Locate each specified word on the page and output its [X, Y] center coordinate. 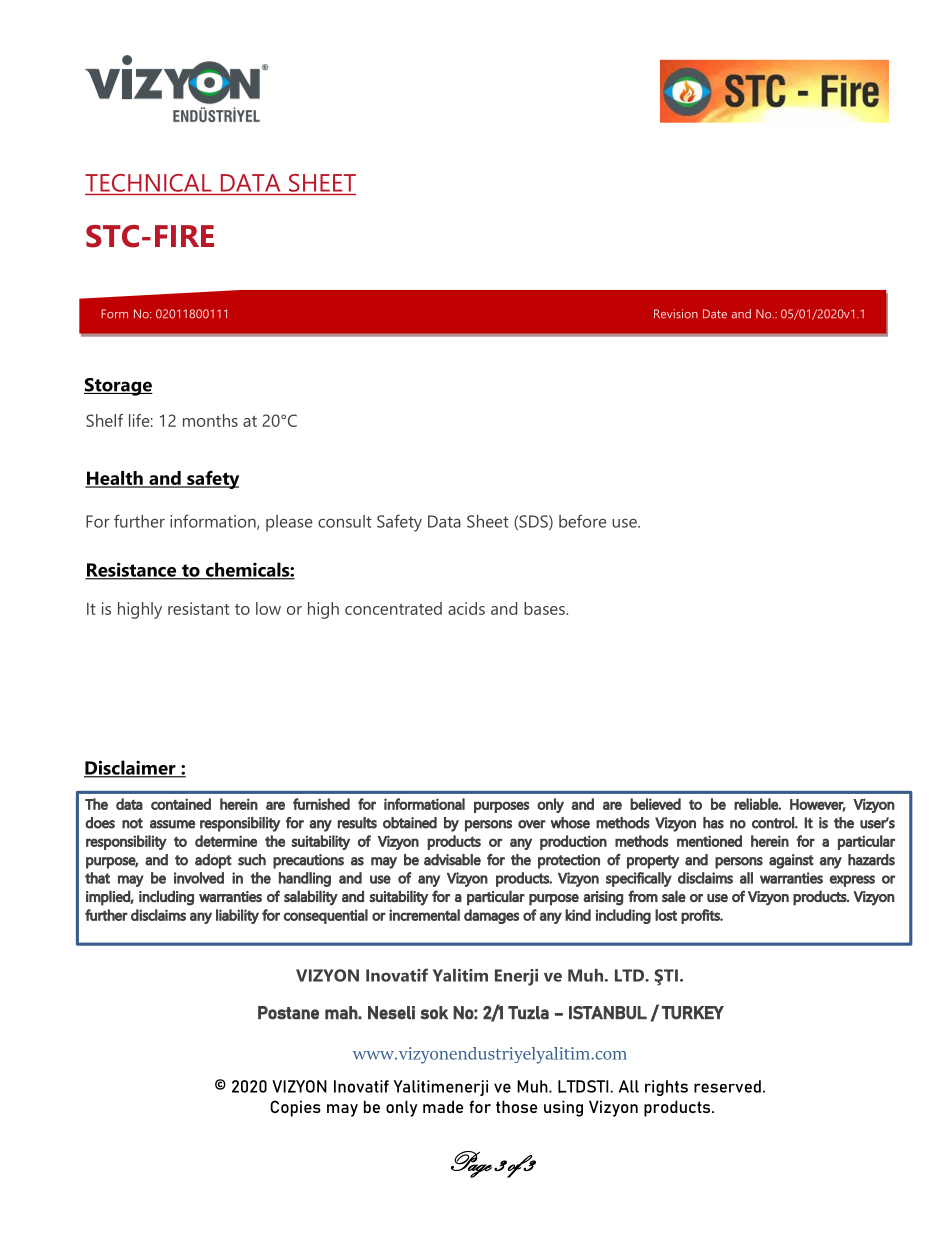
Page [471, 1164]
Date [715, 314]
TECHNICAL [148, 183]
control [774, 823]
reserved [727, 1086]
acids [466, 608]
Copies [295, 1108]
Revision [676, 314]
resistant [199, 608]
